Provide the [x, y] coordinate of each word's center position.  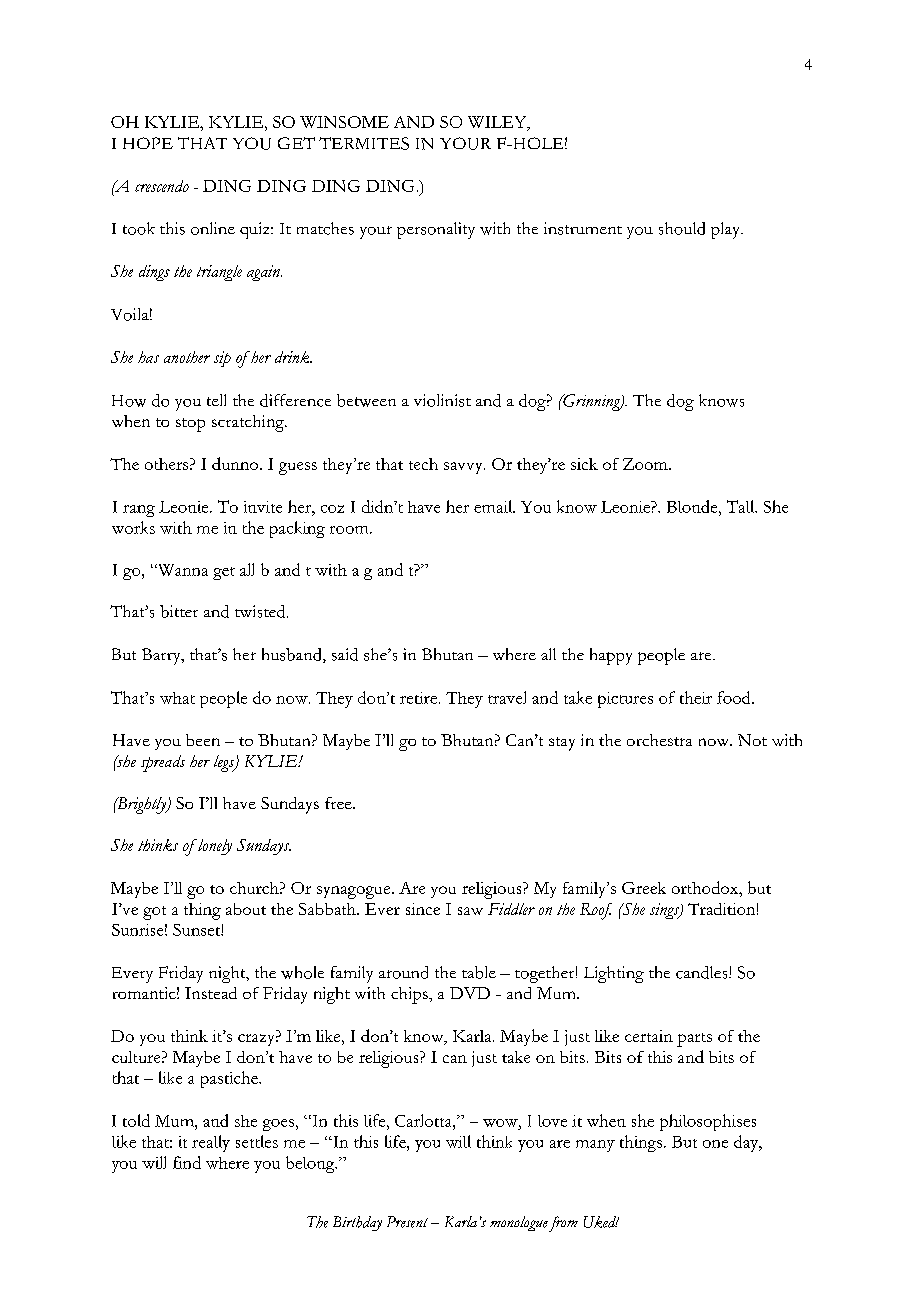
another [187, 357]
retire [418, 698]
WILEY [498, 123]
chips [410, 995]
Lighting [614, 974]
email [494, 506]
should [682, 228]
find [187, 1162]
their [696, 697]
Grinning [592, 402]
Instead [211, 993]
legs [225, 763]
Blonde [693, 506]
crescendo [162, 186]
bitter [179, 611]
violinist [442, 400]
